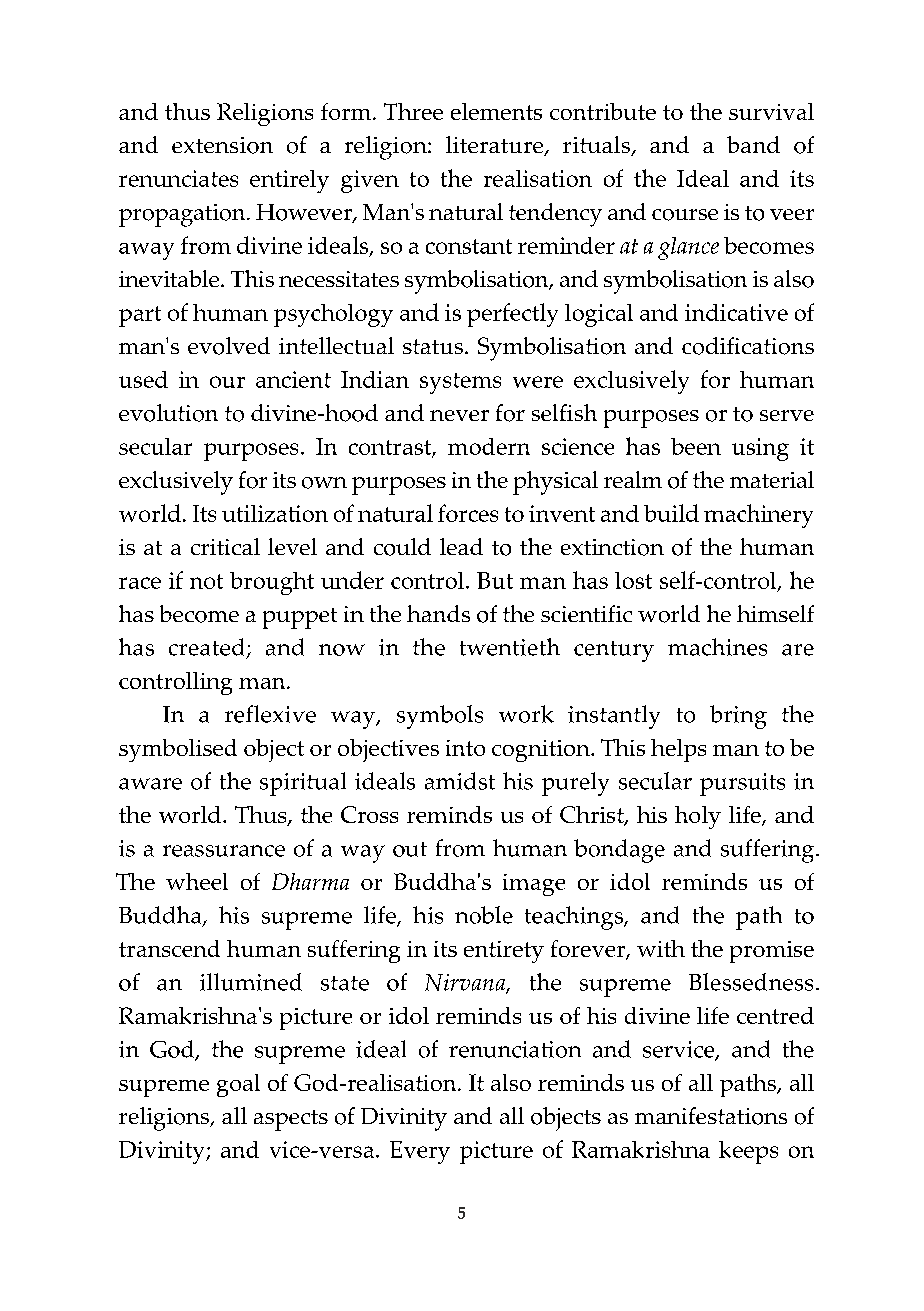  Describe the element at coordinates (438, 613) in the screenshot. I see `hands` at that location.
